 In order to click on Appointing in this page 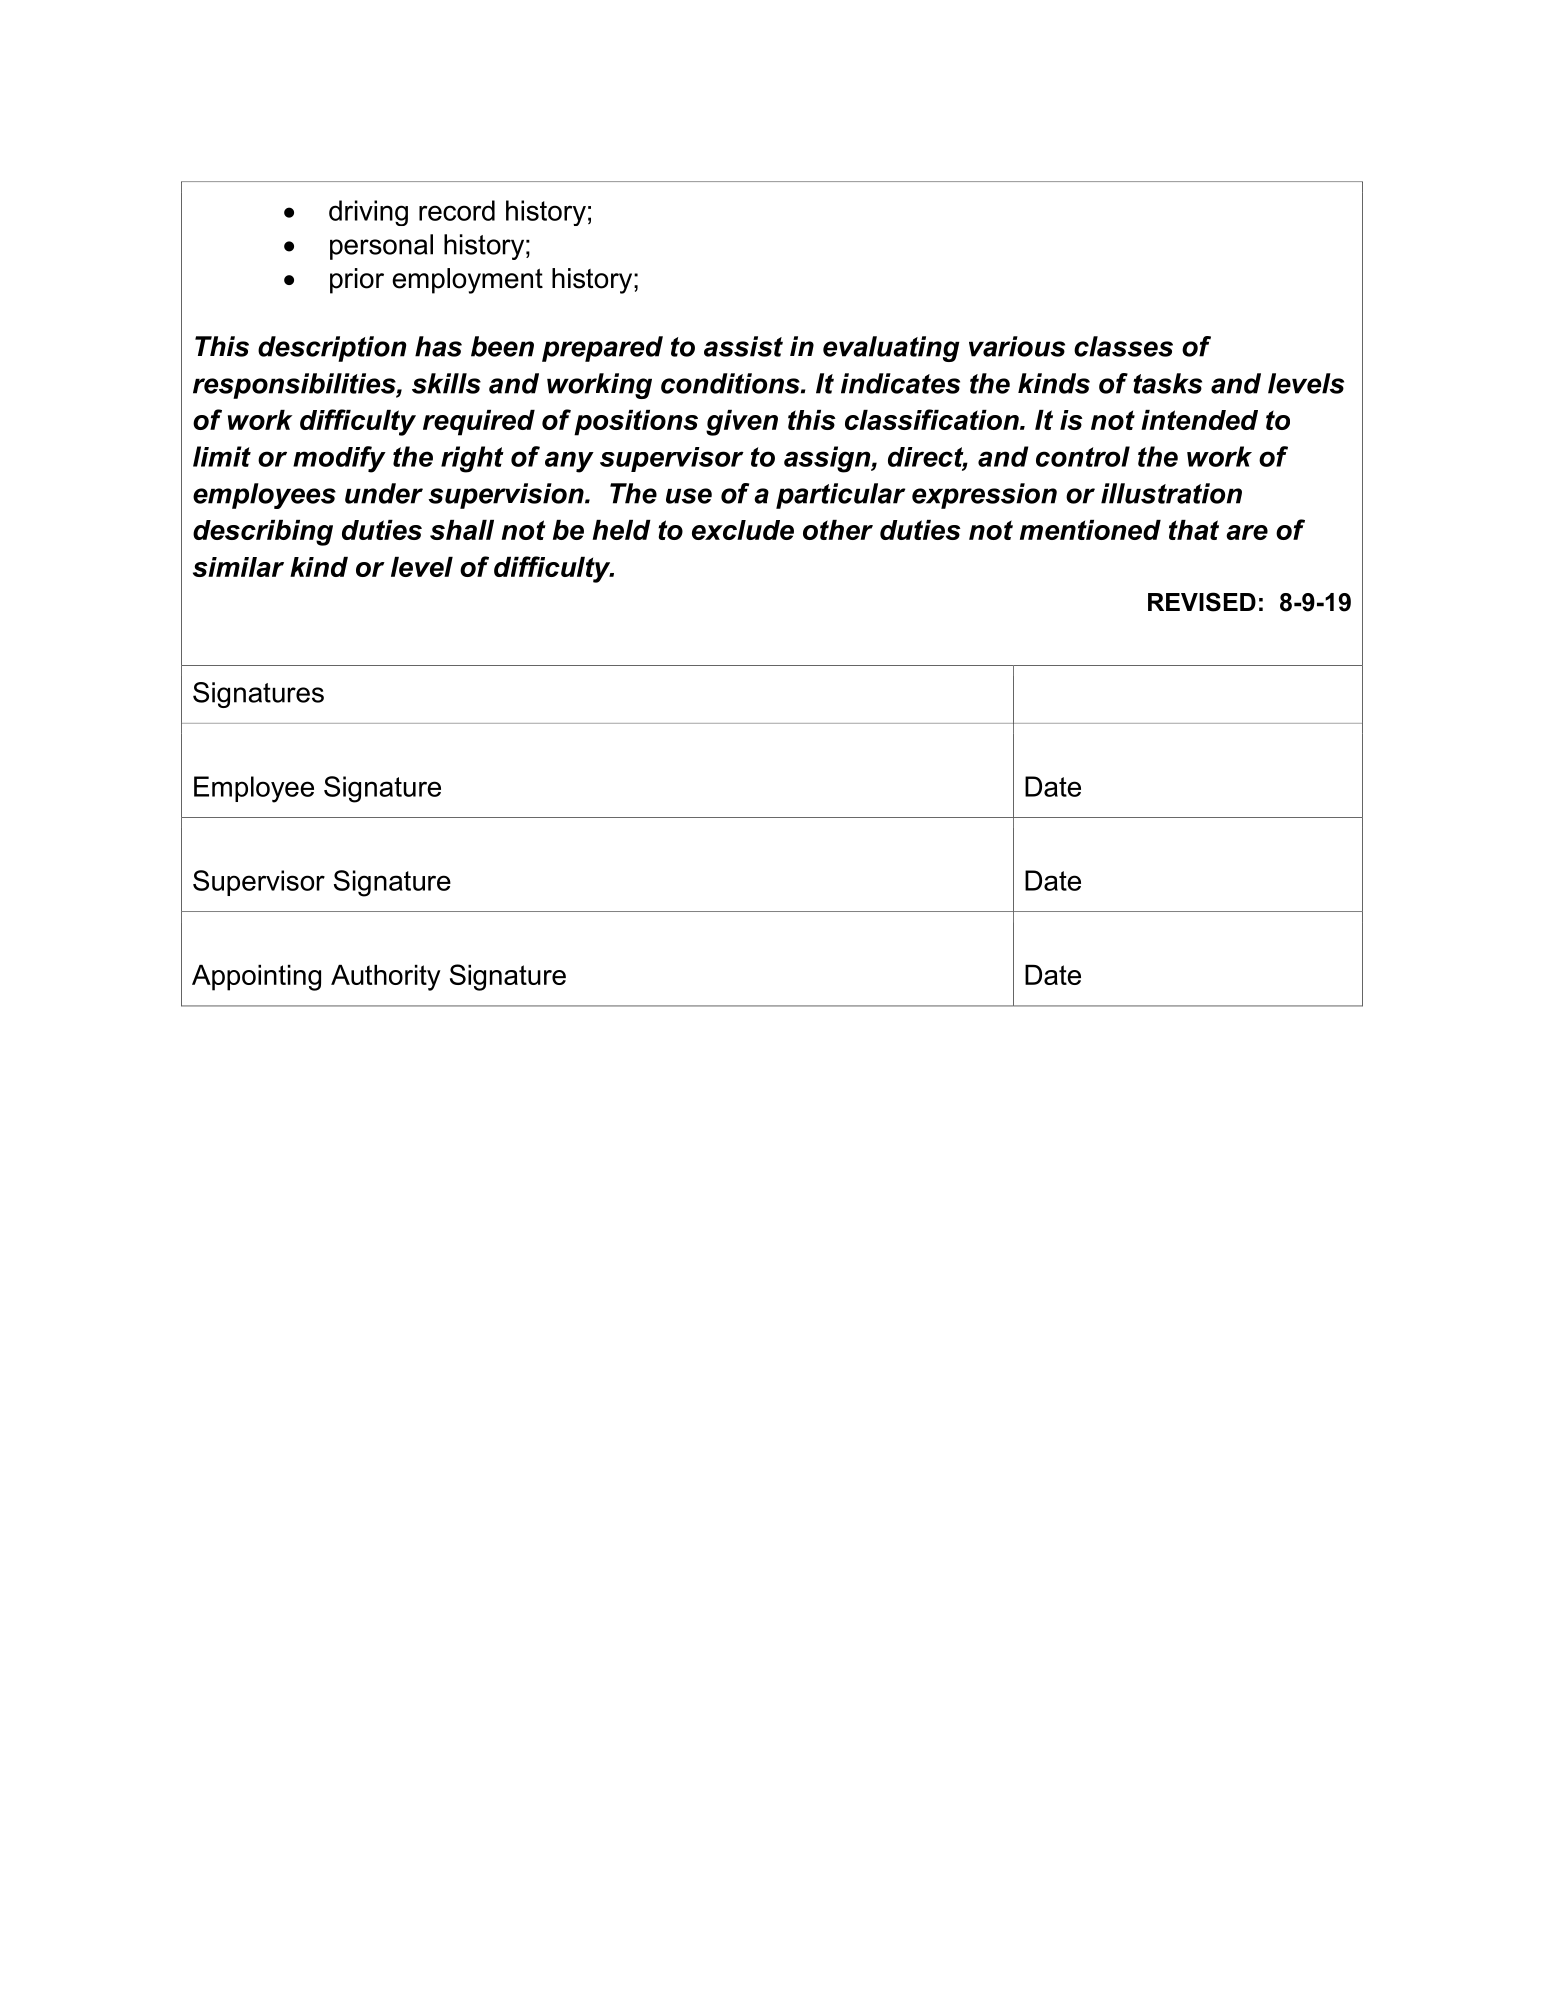, I will do `click(256, 978)`.
